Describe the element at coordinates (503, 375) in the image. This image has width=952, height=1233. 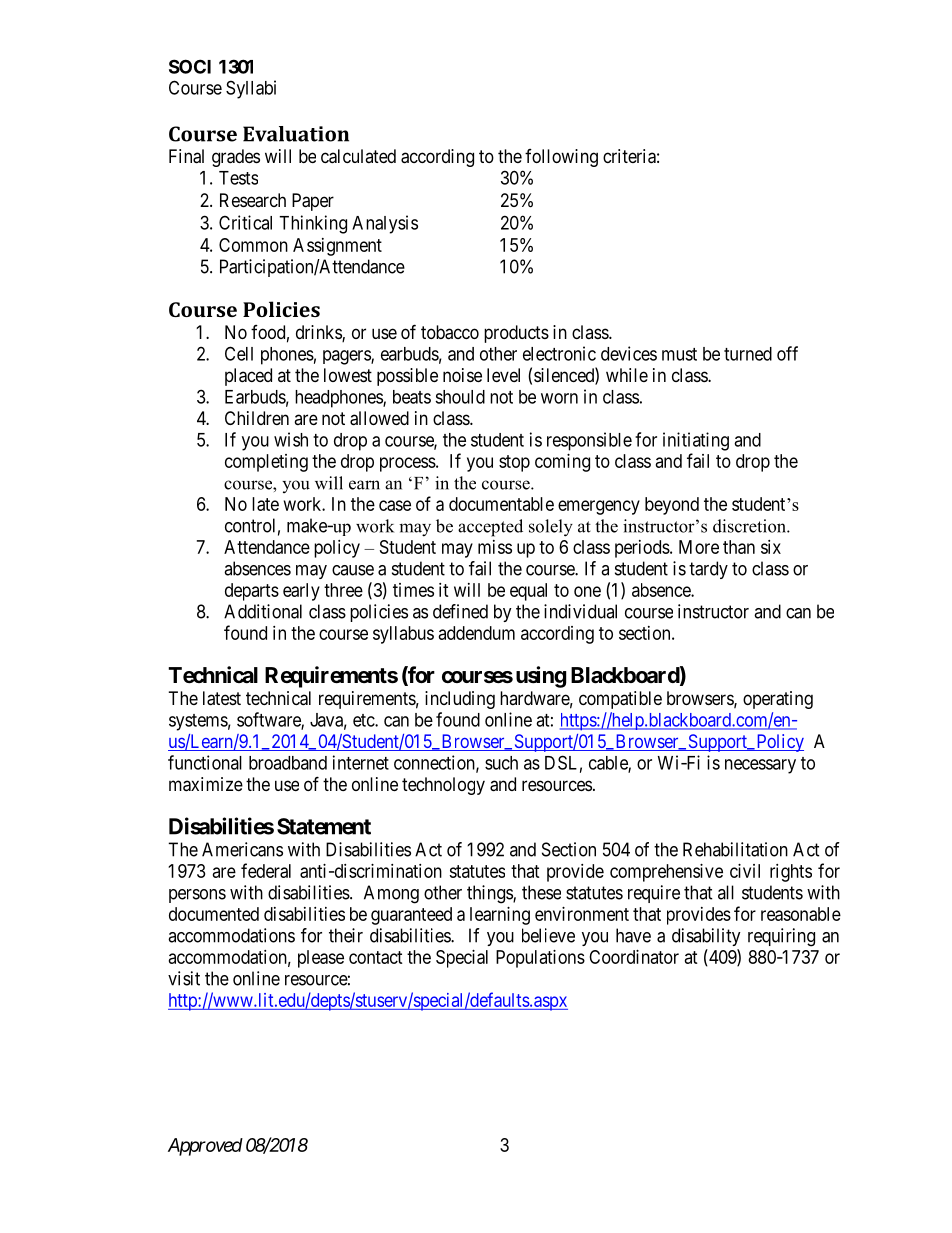
I see `level` at that location.
